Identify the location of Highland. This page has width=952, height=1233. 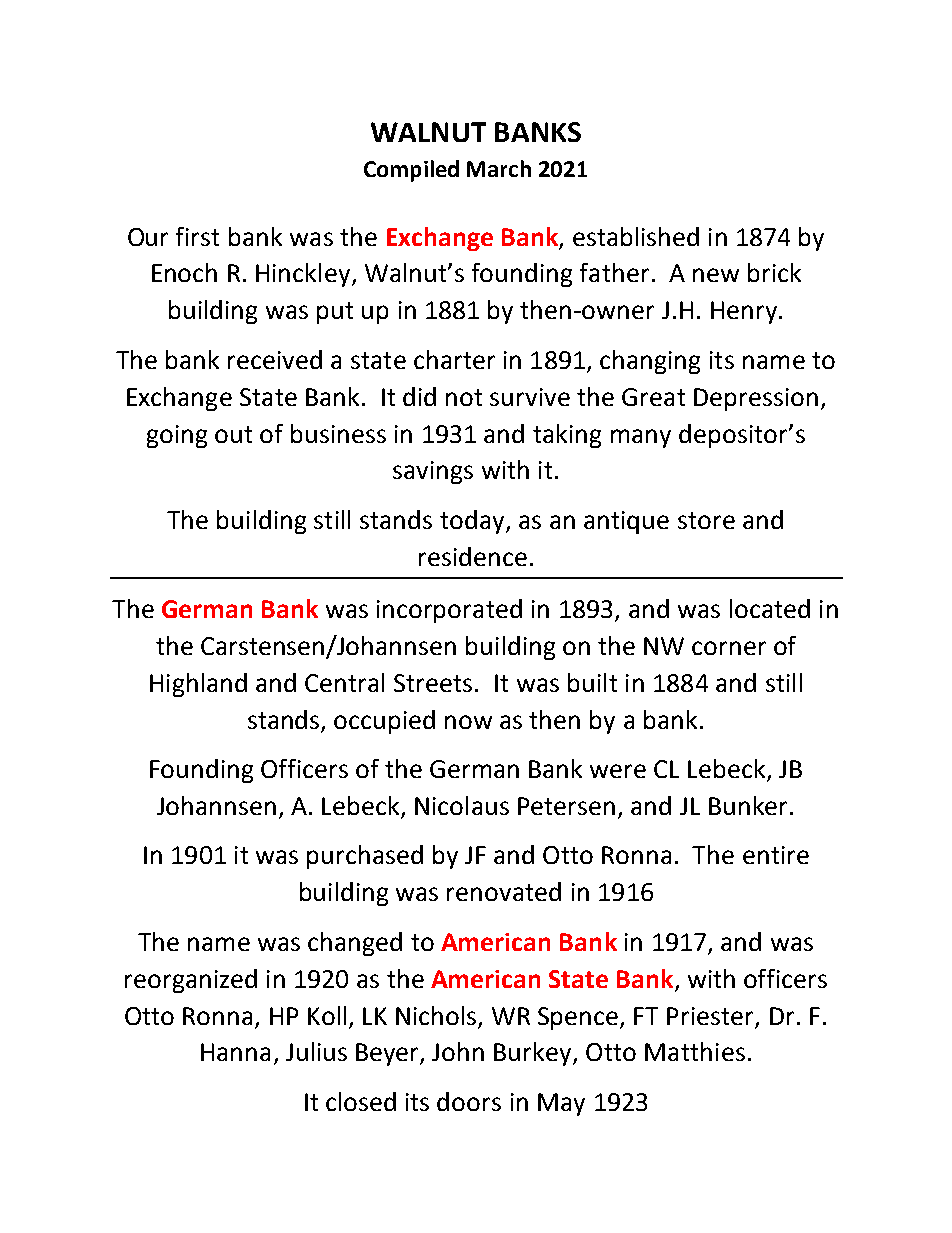
(198, 685).
